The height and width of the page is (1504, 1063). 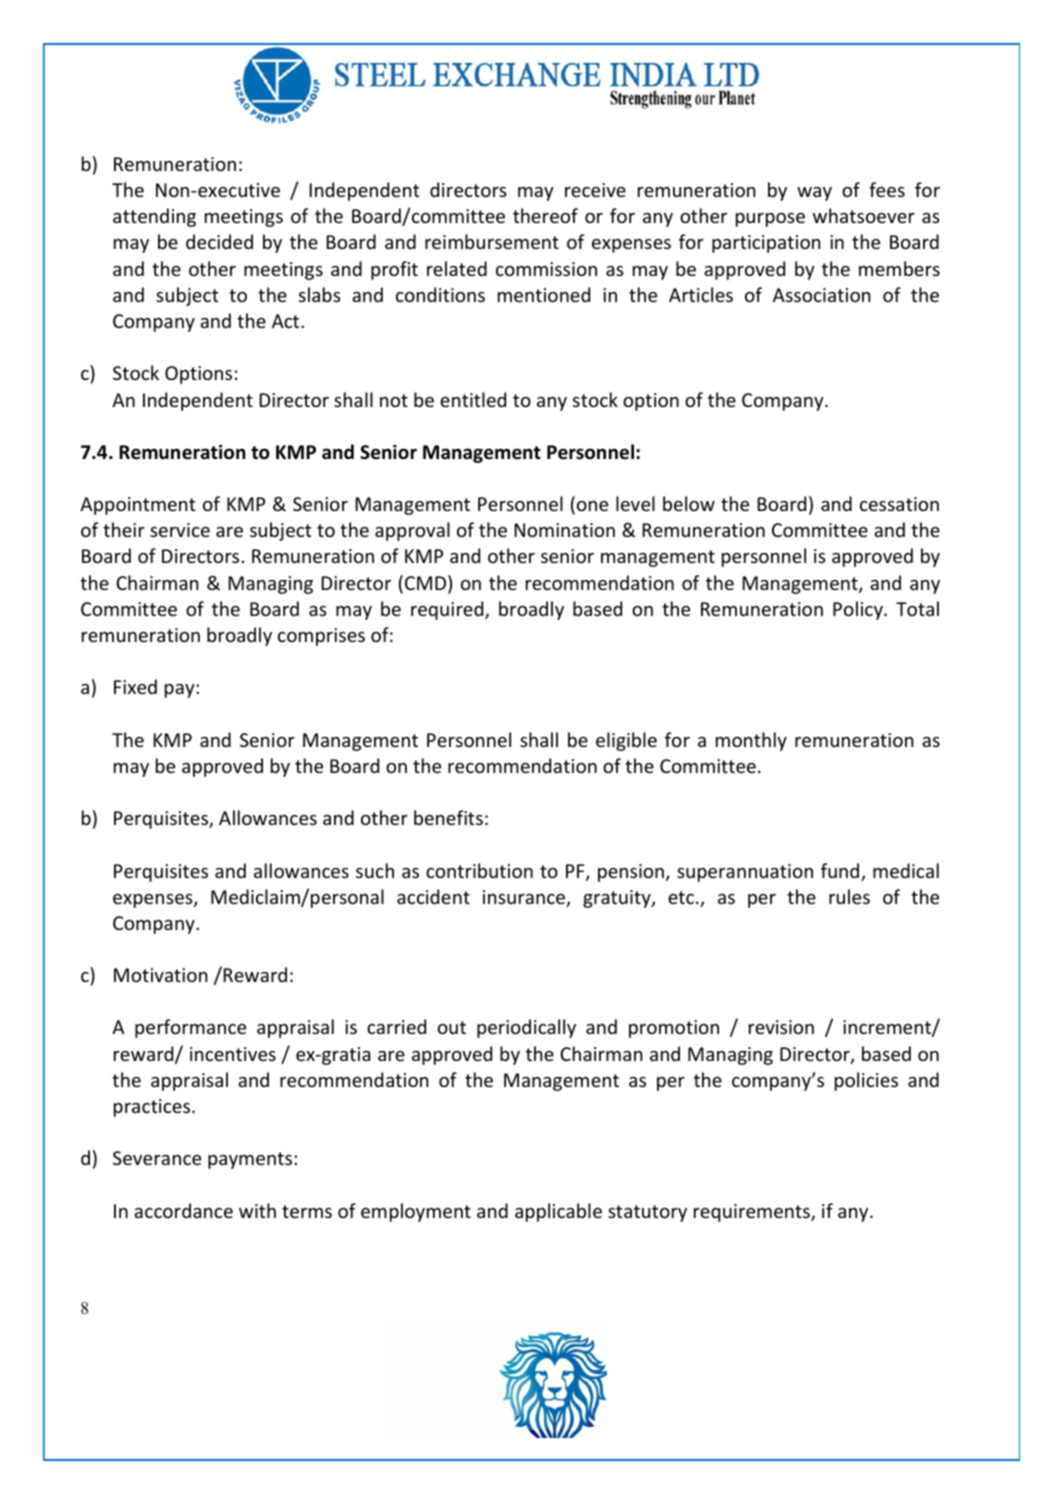 I want to click on cessation, so click(x=899, y=504).
